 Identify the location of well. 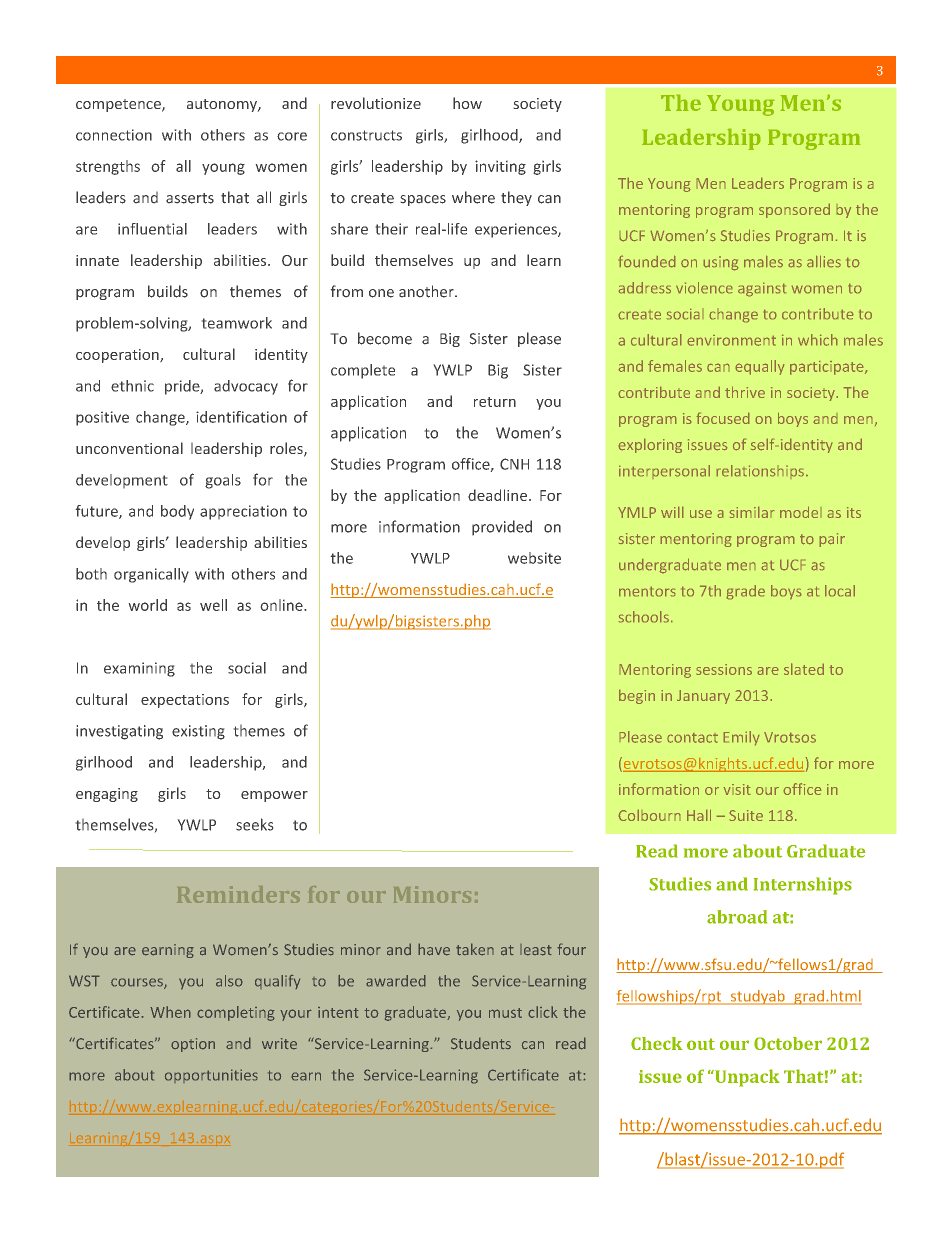
(213, 605).
